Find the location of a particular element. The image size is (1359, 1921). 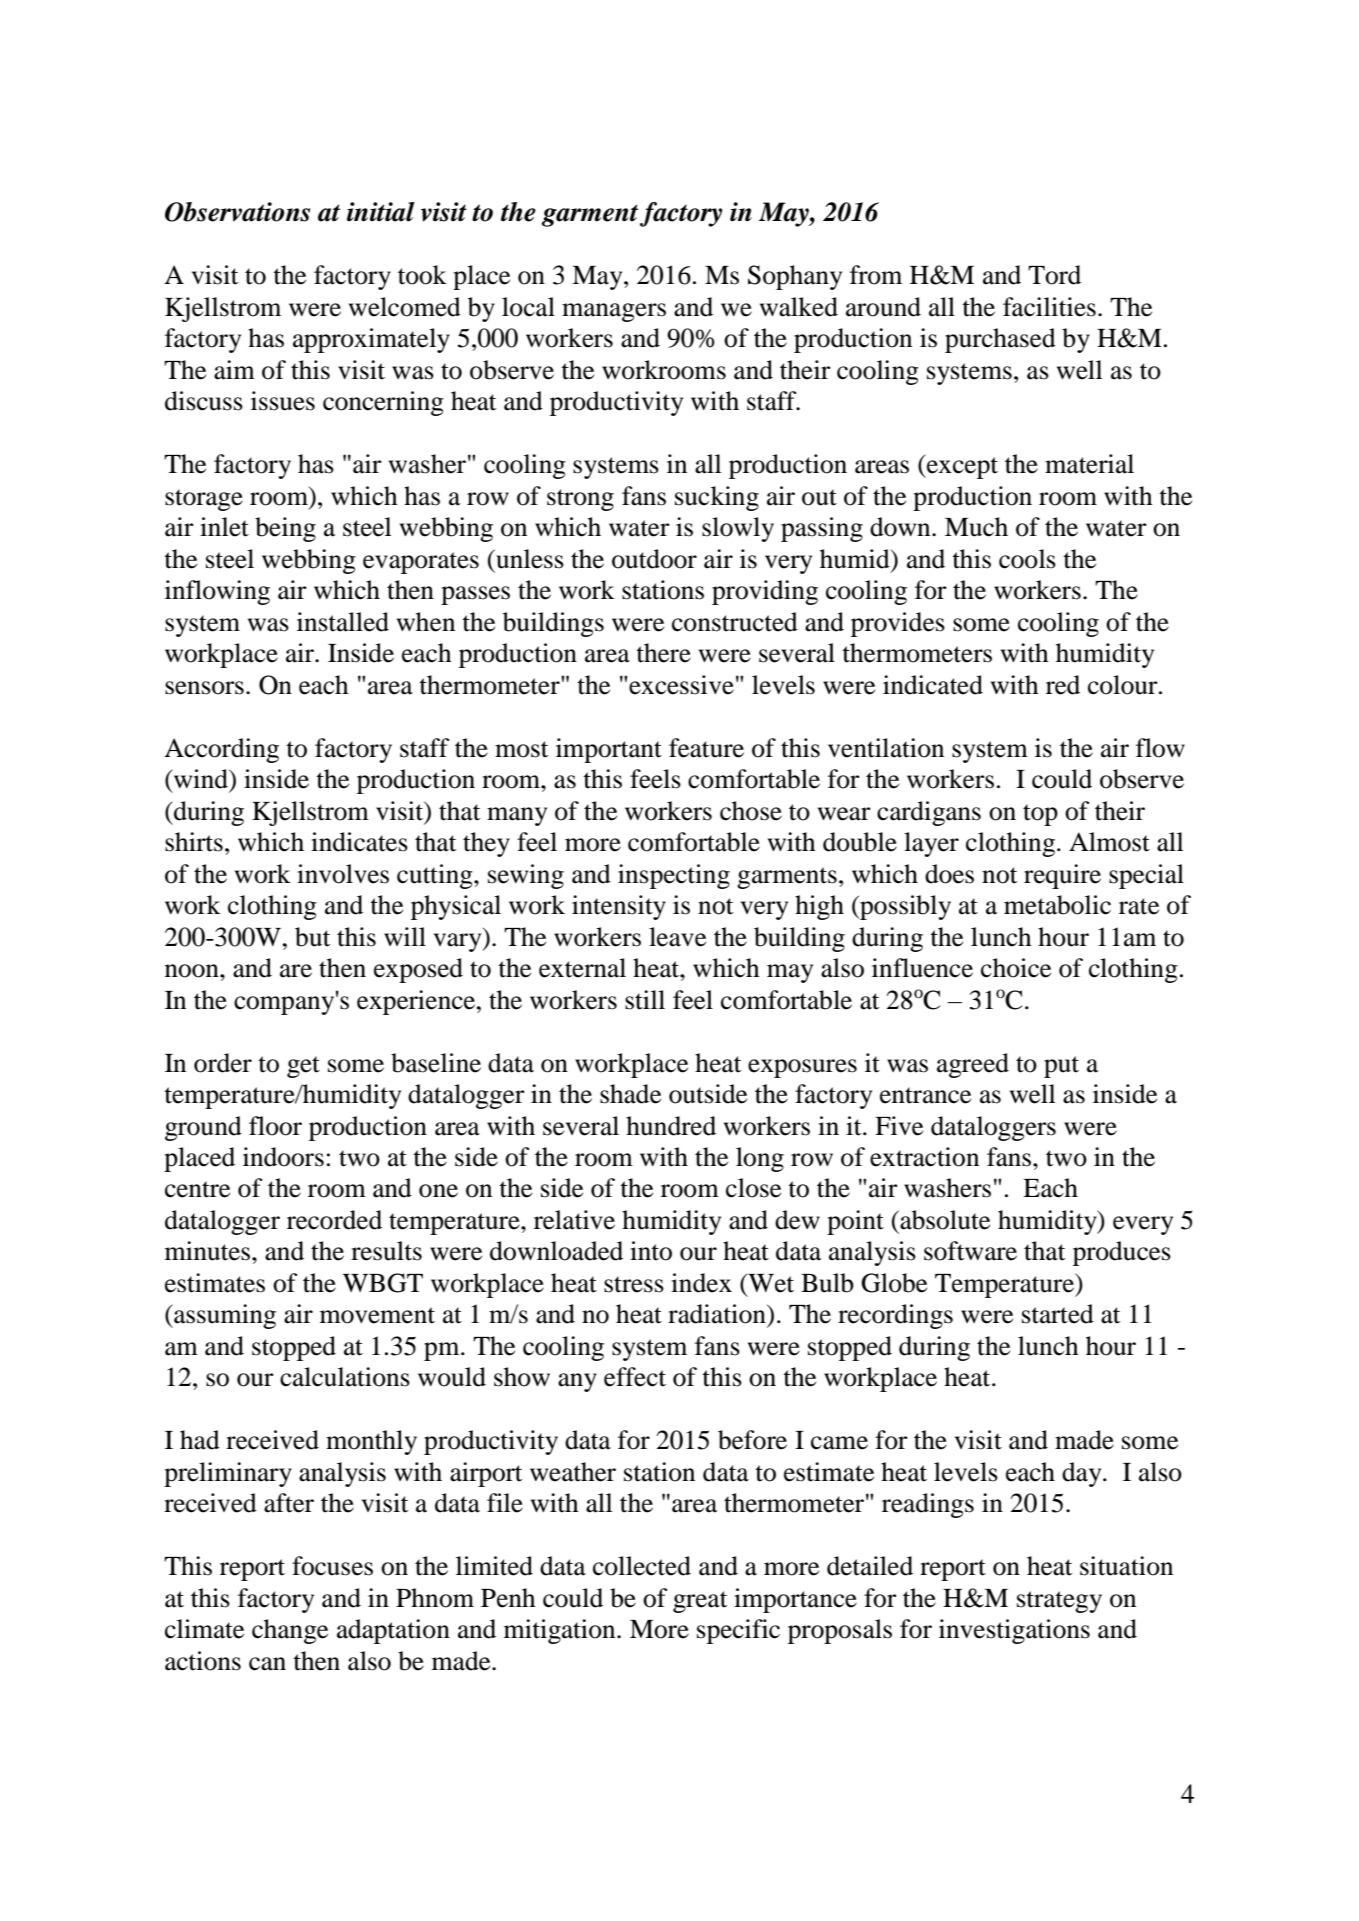

started is located at coordinates (1058, 1314).
